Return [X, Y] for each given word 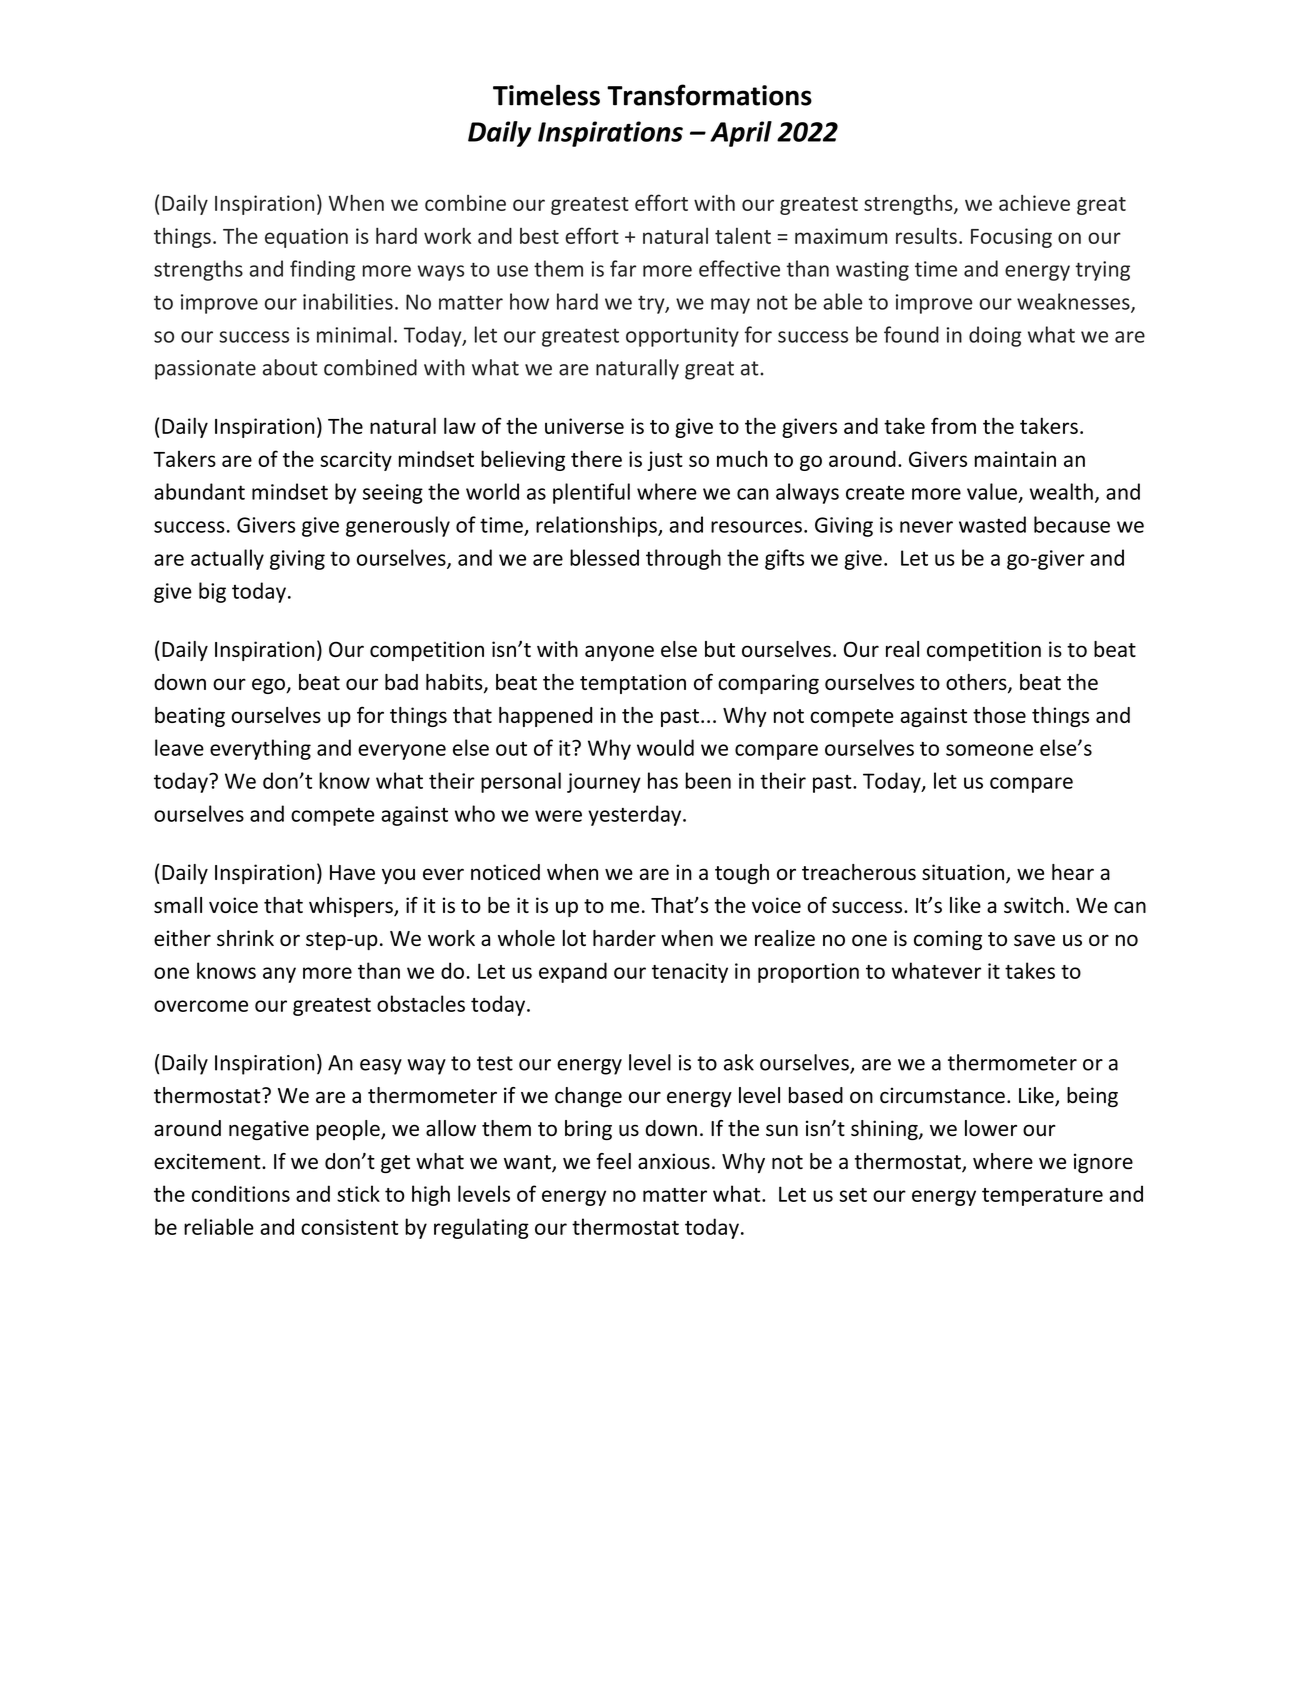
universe [584, 426]
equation [306, 238]
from [953, 425]
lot [574, 938]
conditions [241, 1193]
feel [613, 1161]
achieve [1034, 203]
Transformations [709, 95]
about [290, 367]
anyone [619, 653]
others [977, 683]
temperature [1042, 1197]
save [1034, 940]
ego [269, 686]
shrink [245, 938]
